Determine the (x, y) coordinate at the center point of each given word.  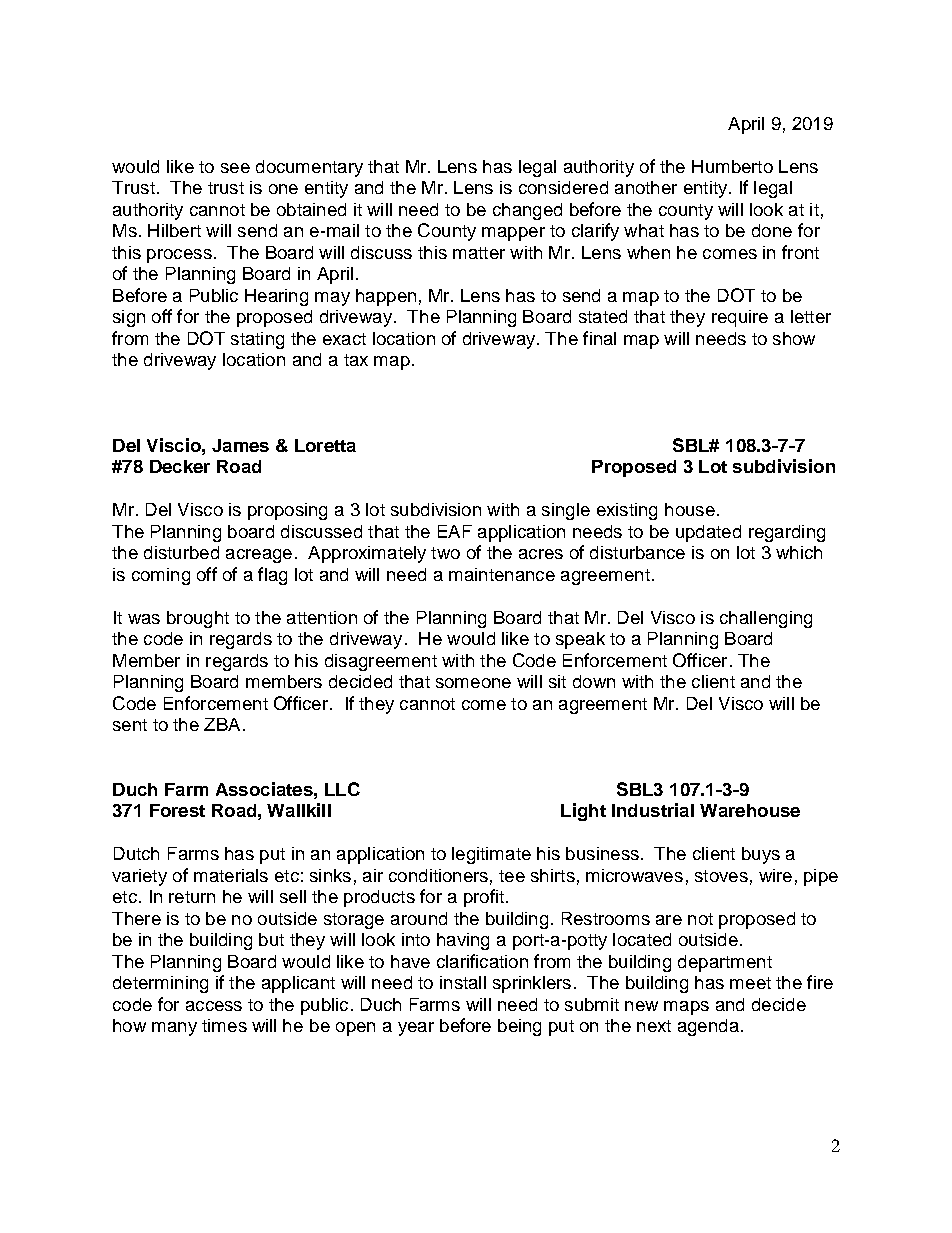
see (235, 168)
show (794, 338)
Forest (177, 810)
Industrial (653, 810)
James (240, 445)
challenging (766, 619)
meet (750, 983)
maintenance (502, 574)
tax (356, 360)
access (214, 1006)
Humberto (732, 166)
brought (198, 619)
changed (527, 211)
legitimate (491, 855)
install (463, 982)
